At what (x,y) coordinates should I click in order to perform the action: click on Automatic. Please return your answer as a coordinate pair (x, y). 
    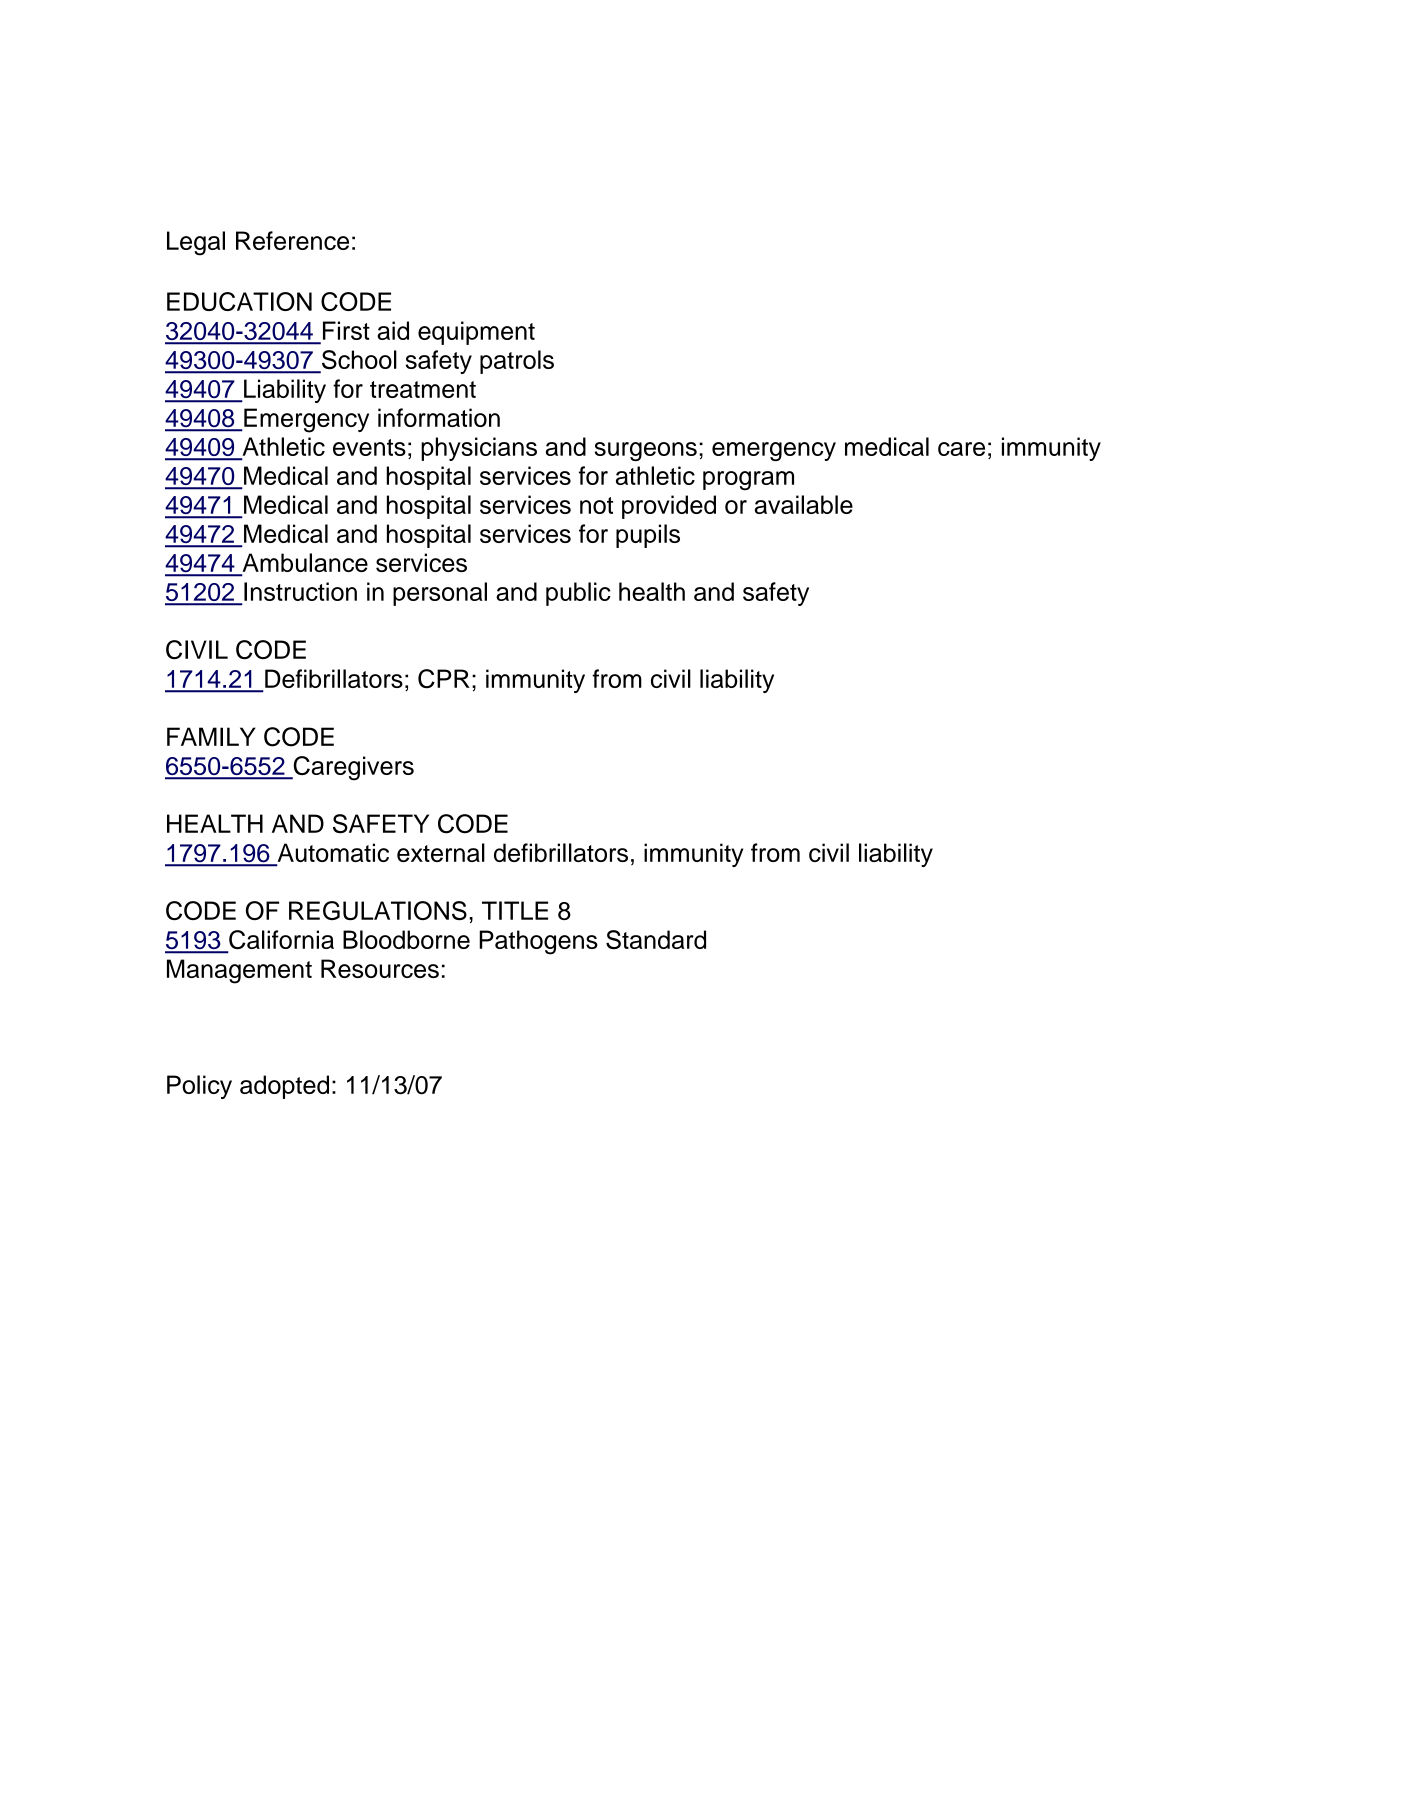
    Looking at the image, I should click on (332, 854).
